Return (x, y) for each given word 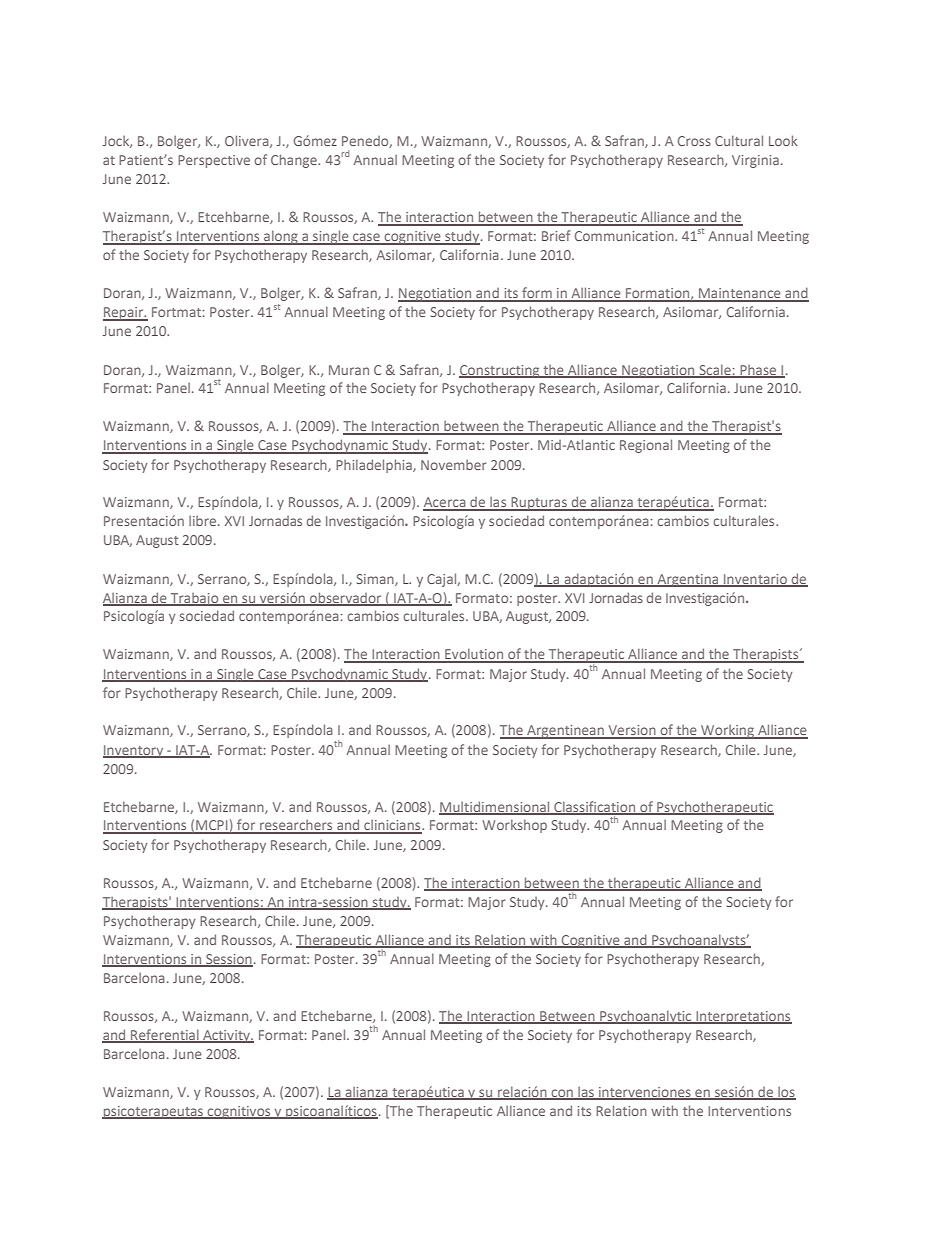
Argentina (688, 580)
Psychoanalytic (646, 1017)
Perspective (214, 161)
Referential (165, 1035)
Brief (556, 235)
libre (204, 521)
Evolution (474, 655)
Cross (694, 141)
